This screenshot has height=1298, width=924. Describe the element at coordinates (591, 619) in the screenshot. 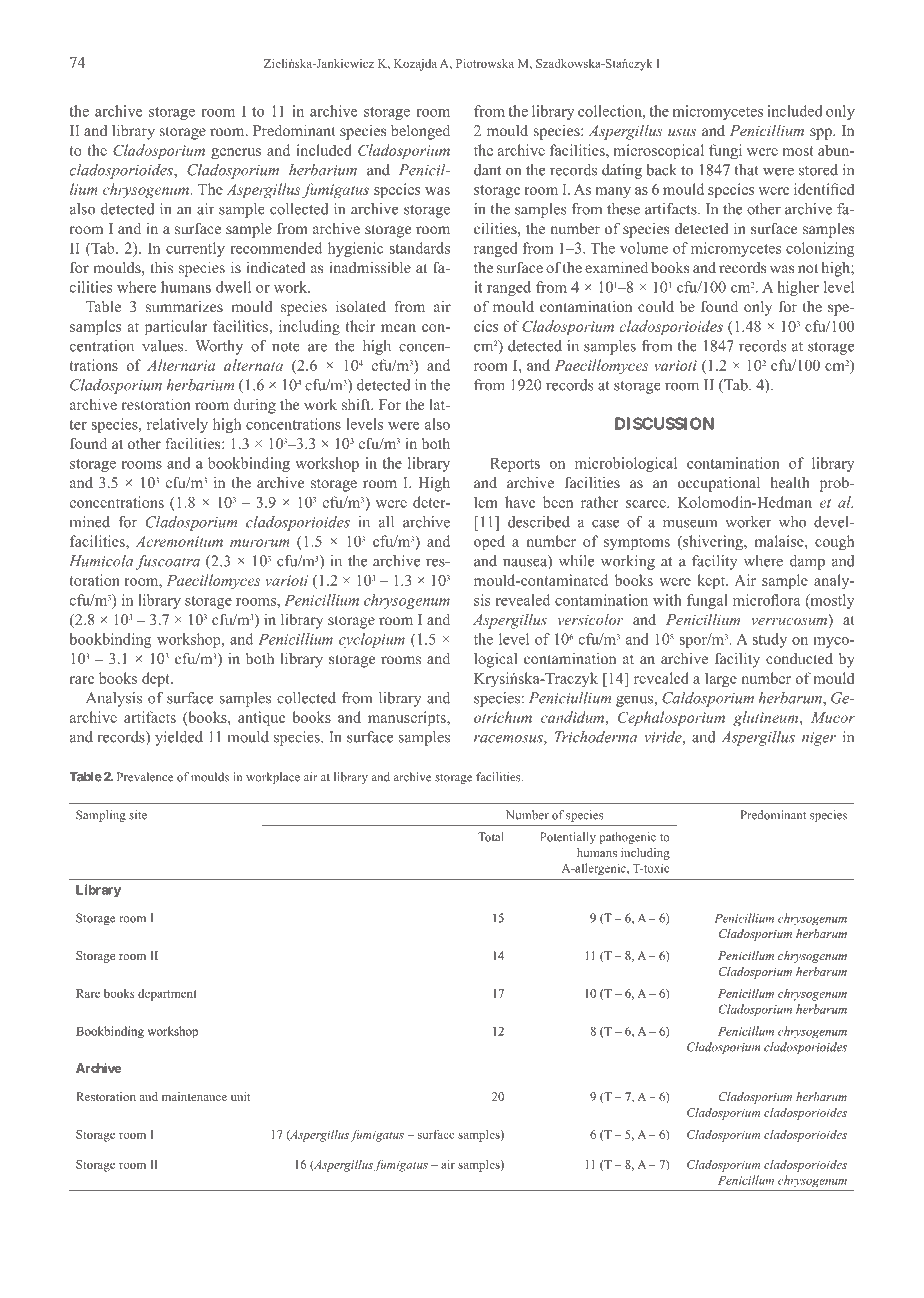

I see `versicolor` at that location.
